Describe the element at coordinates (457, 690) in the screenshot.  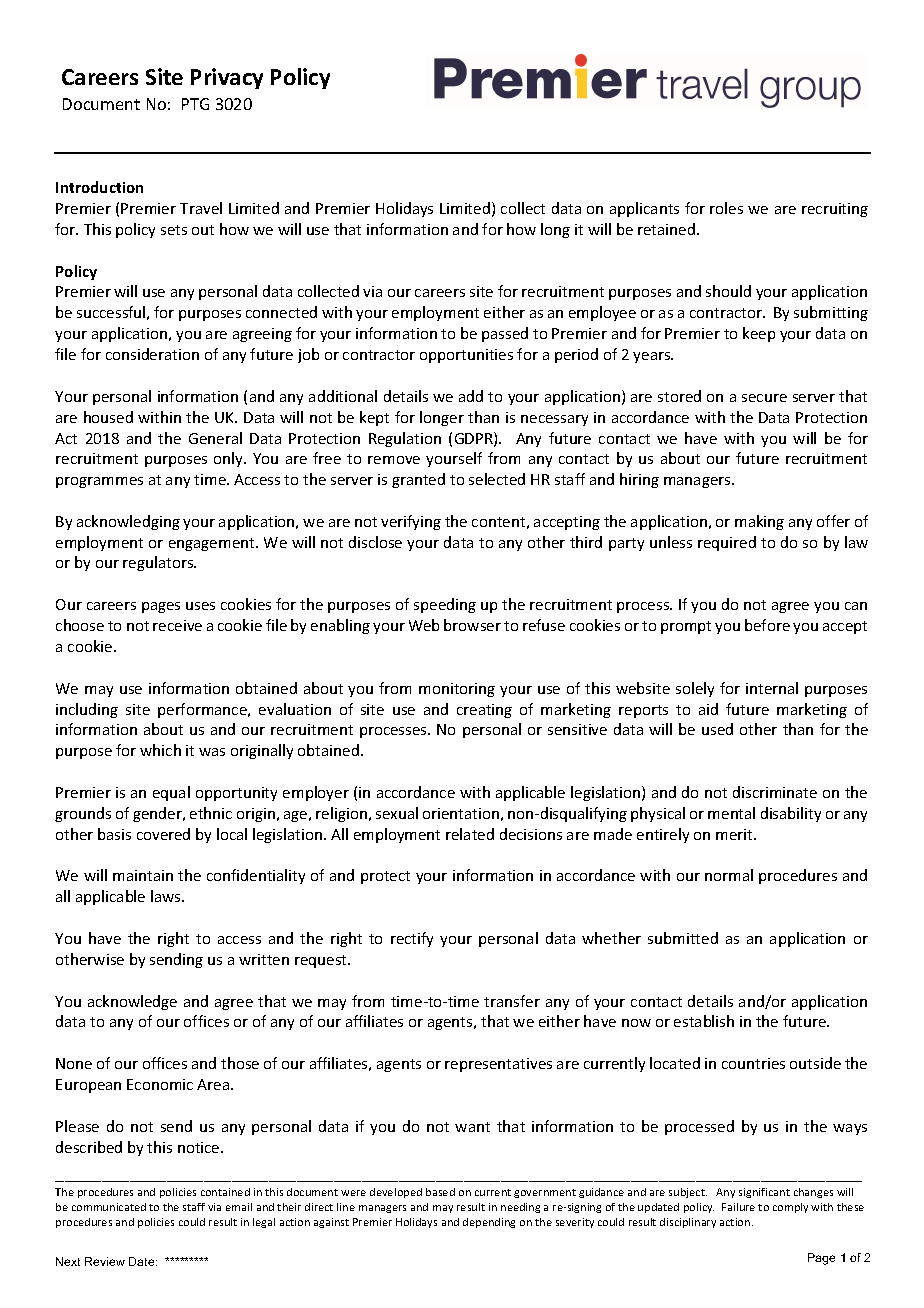
I see `monitoring` at that location.
